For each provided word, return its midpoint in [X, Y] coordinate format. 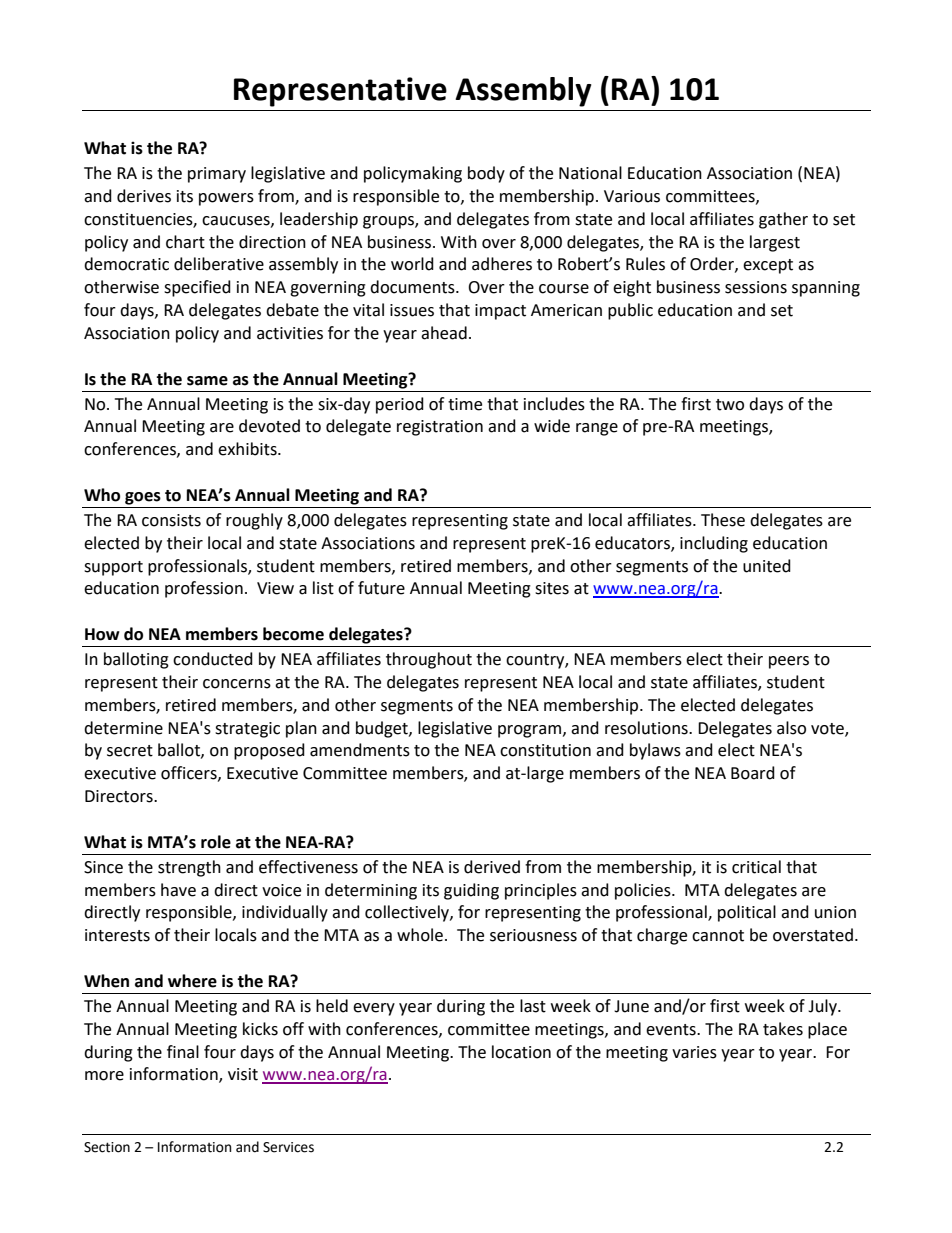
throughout [429, 660]
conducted [213, 659]
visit [243, 1074]
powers [226, 199]
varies [694, 1052]
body [486, 174]
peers [789, 662]
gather [783, 220]
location [521, 1052]
